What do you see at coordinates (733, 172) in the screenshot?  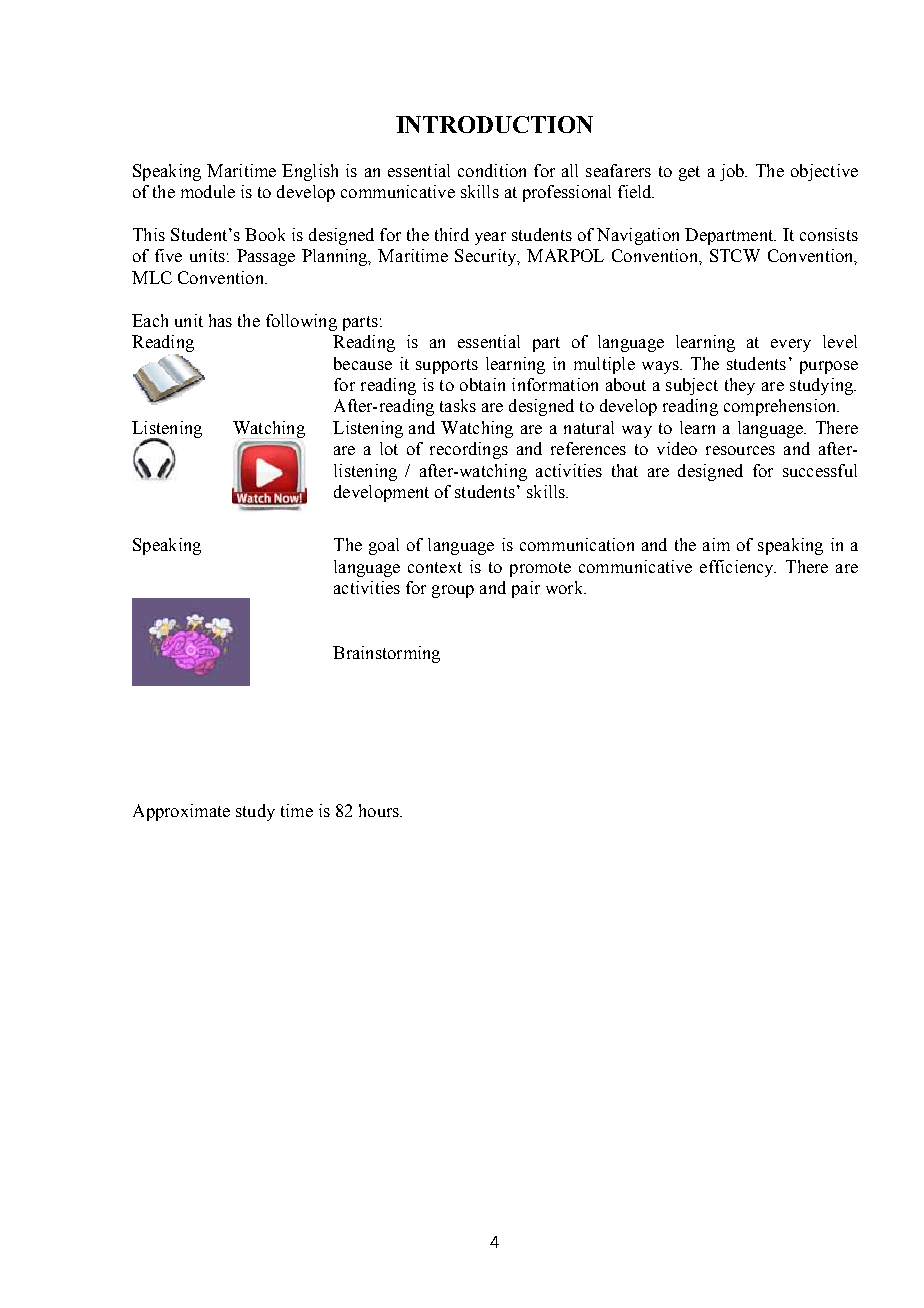 I see `job` at bounding box center [733, 172].
